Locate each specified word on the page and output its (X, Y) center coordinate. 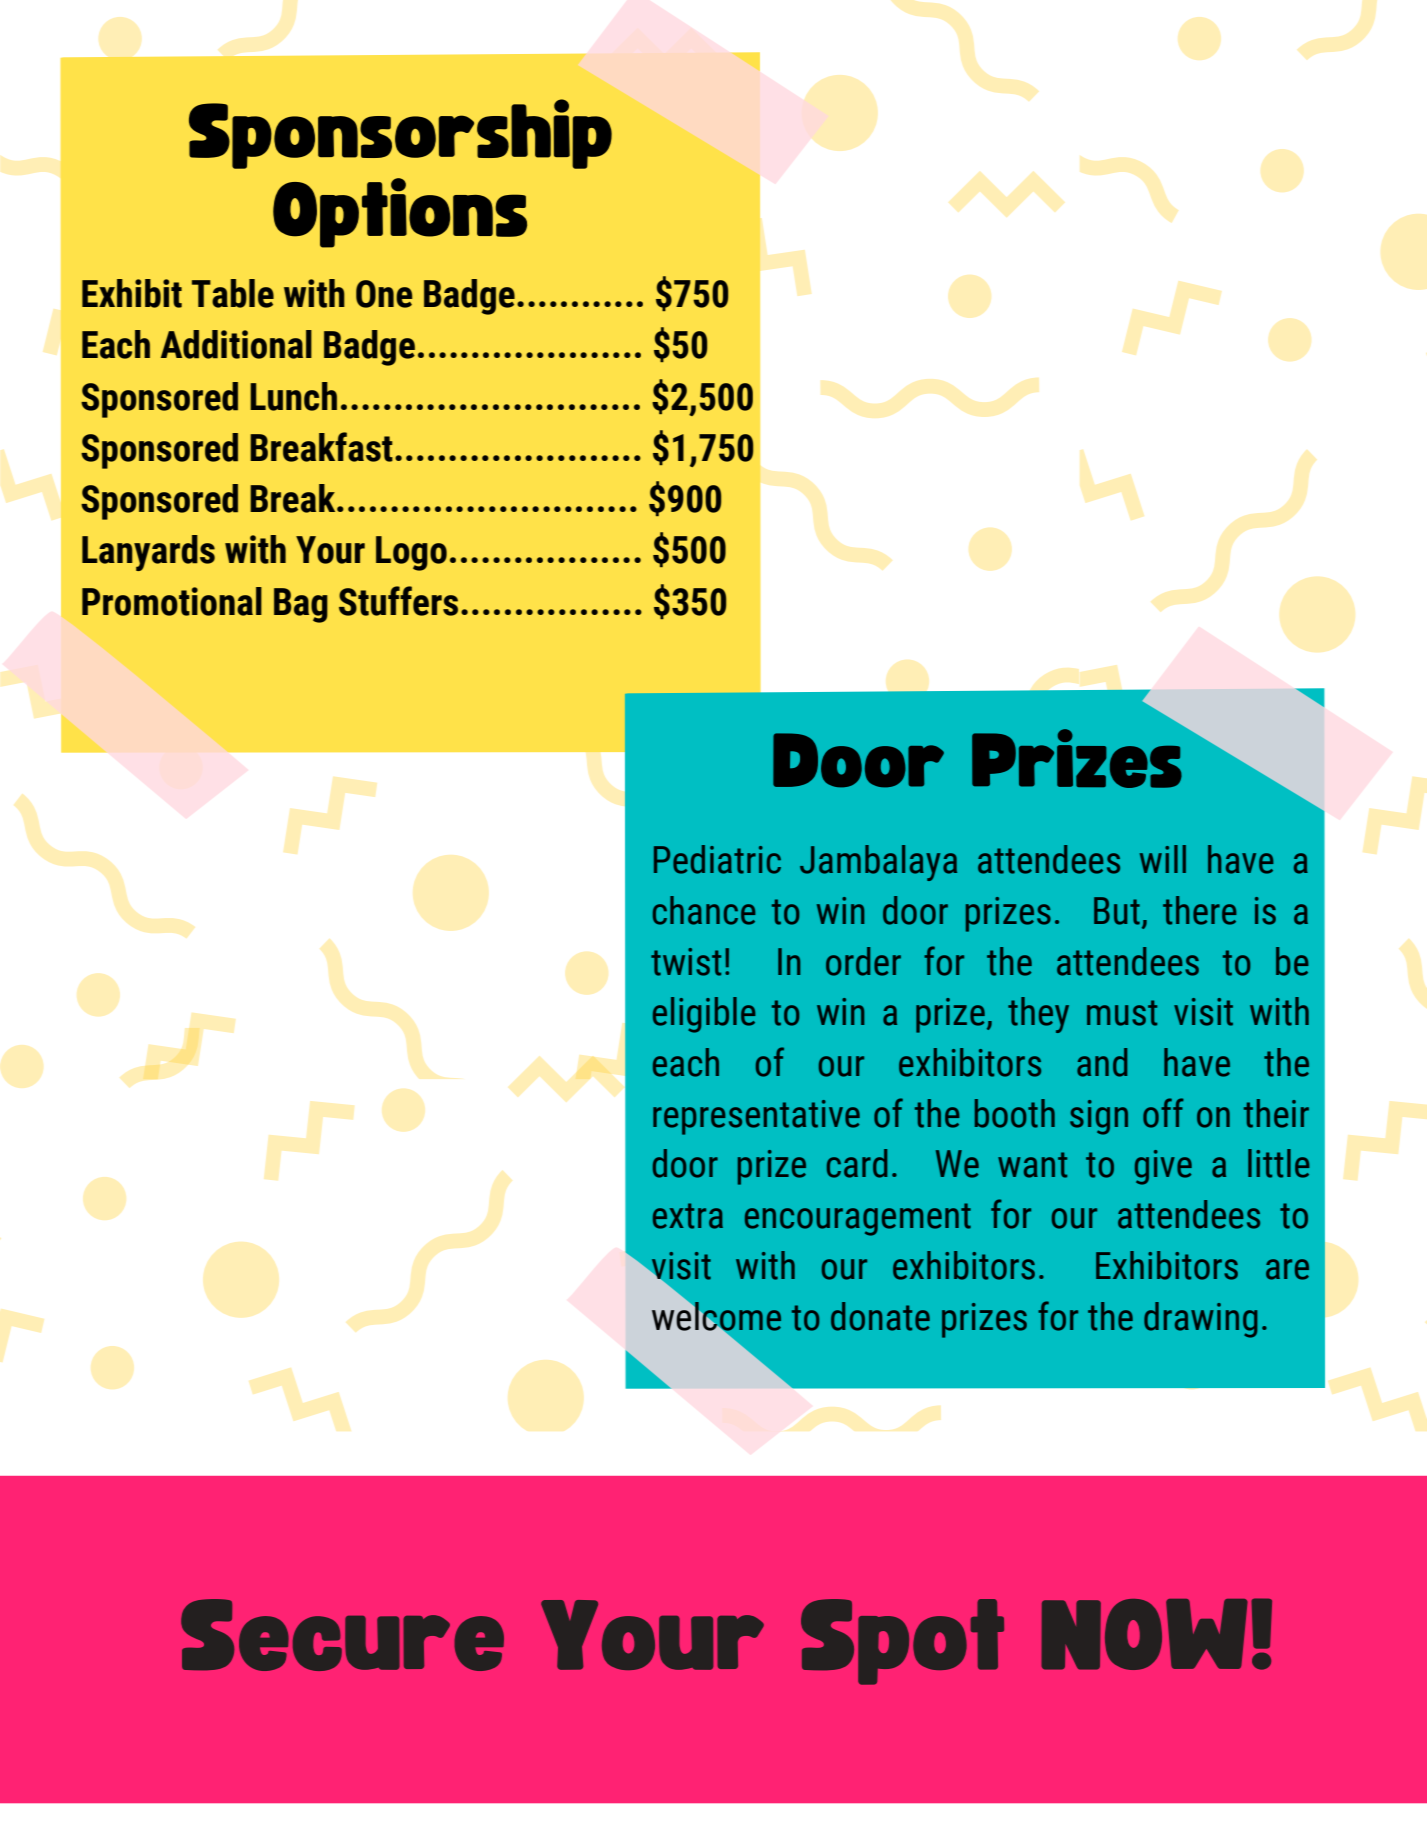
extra (688, 1216)
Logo (411, 553)
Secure (342, 1635)
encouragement (858, 1219)
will (1163, 859)
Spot (902, 1642)
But (1117, 911)
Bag (301, 605)
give (1163, 1167)
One (384, 294)
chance (704, 910)
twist (686, 962)
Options (400, 213)
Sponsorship (400, 134)
